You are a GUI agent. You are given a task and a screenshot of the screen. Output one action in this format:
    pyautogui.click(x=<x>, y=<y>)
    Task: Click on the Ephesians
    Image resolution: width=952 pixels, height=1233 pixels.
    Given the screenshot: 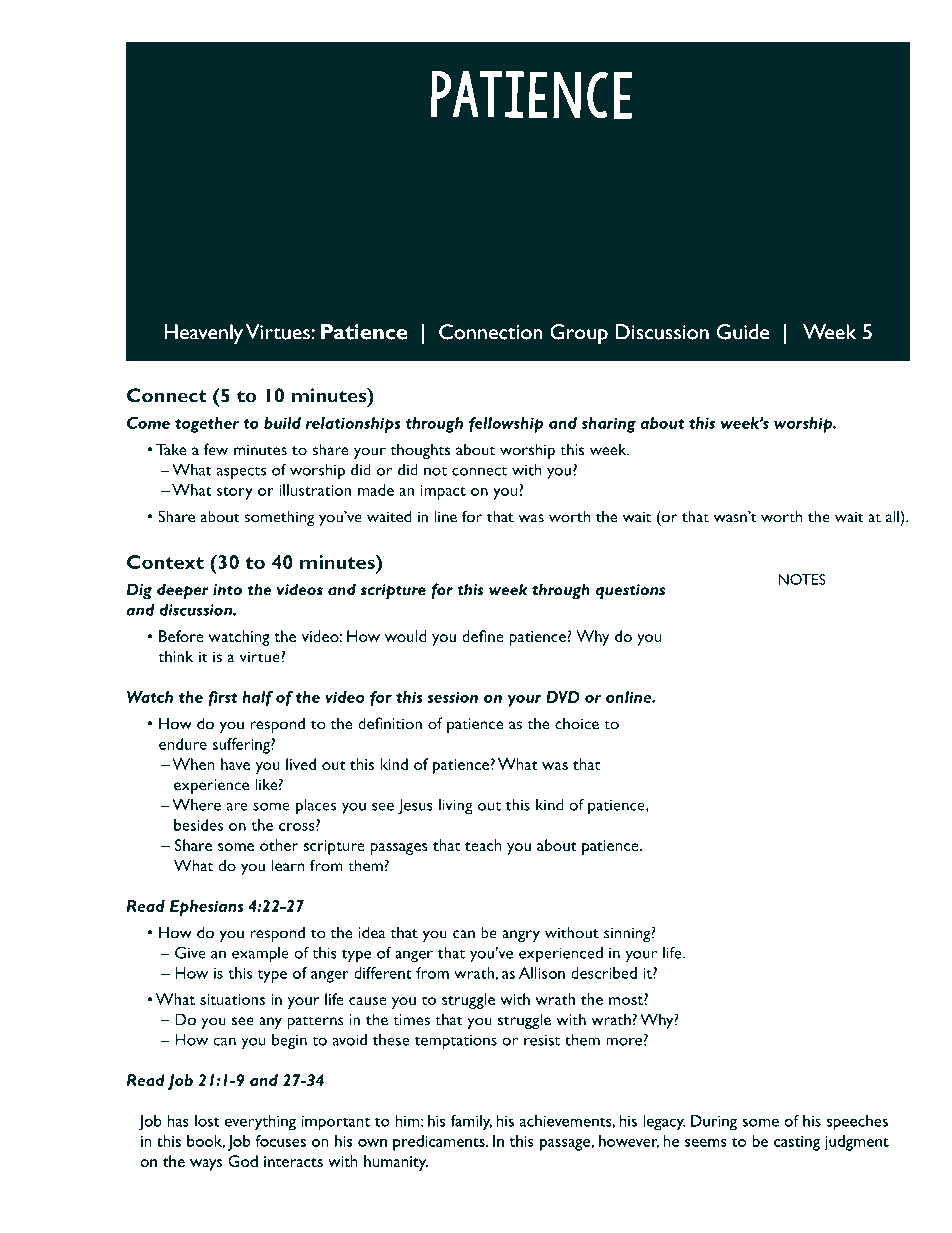 What is the action you would take?
    pyautogui.click(x=207, y=908)
